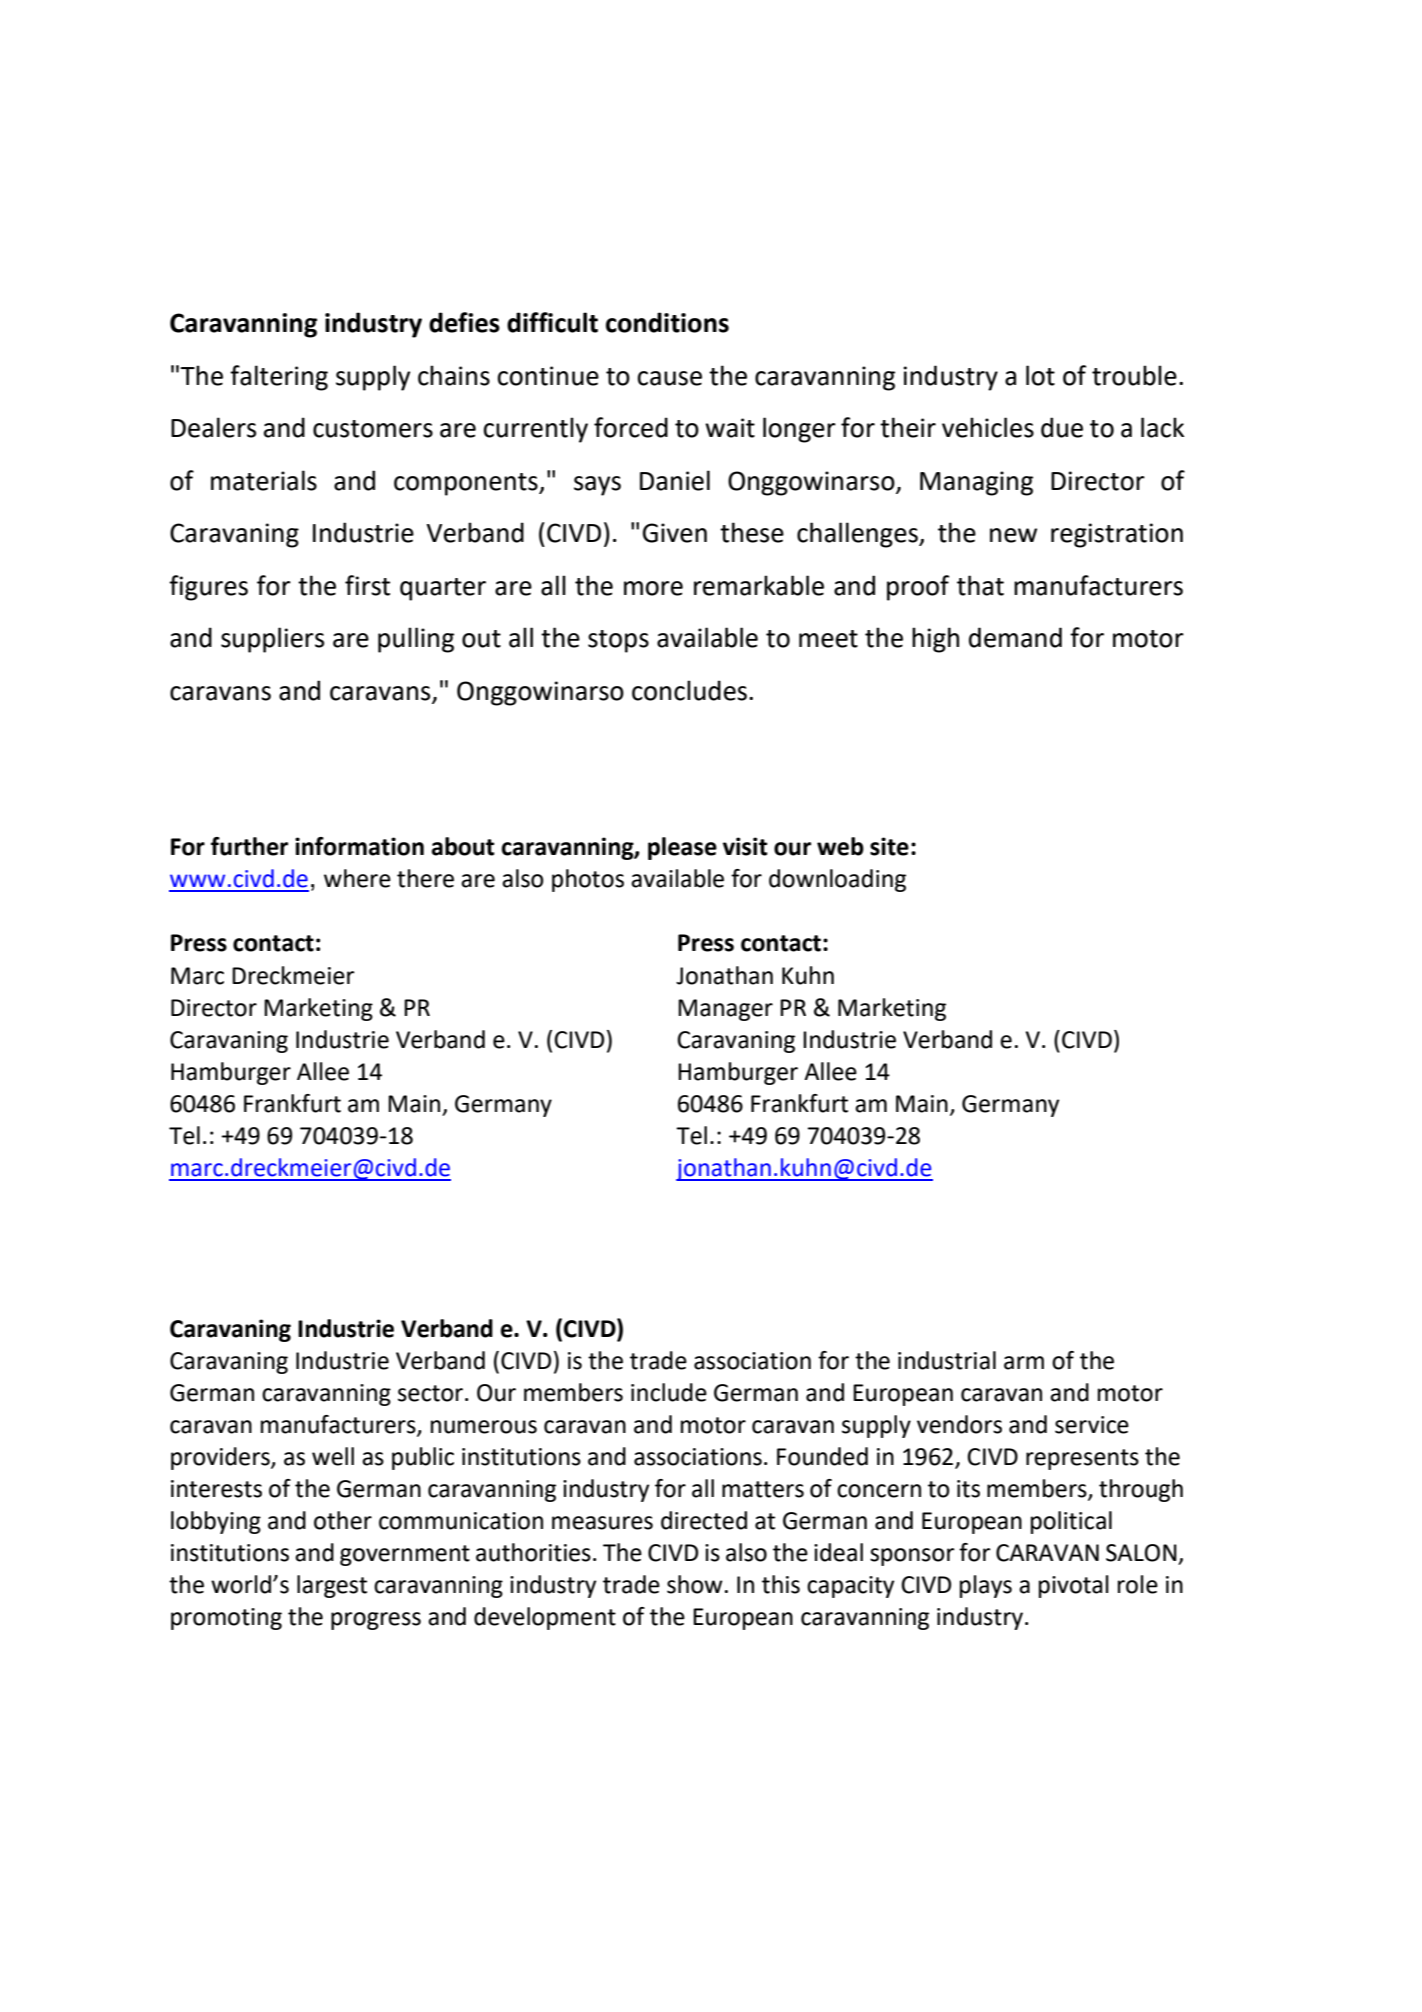 This screenshot has width=1422, height=2012. I want to click on cause, so click(670, 378).
